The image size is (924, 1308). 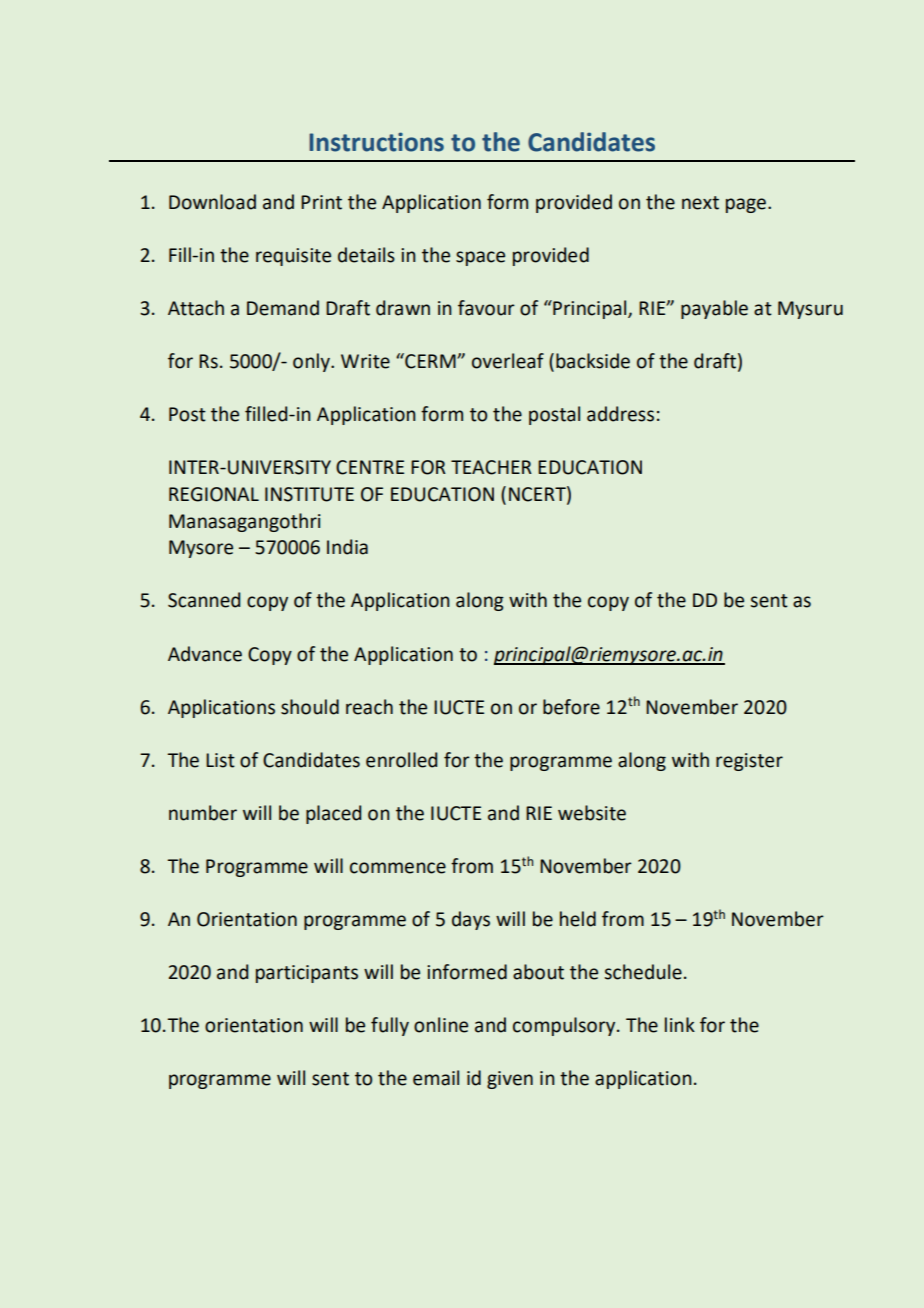 What do you see at coordinates (212, 202) in the screenshot?
I see `Download` at bounding box center [212, 202].
